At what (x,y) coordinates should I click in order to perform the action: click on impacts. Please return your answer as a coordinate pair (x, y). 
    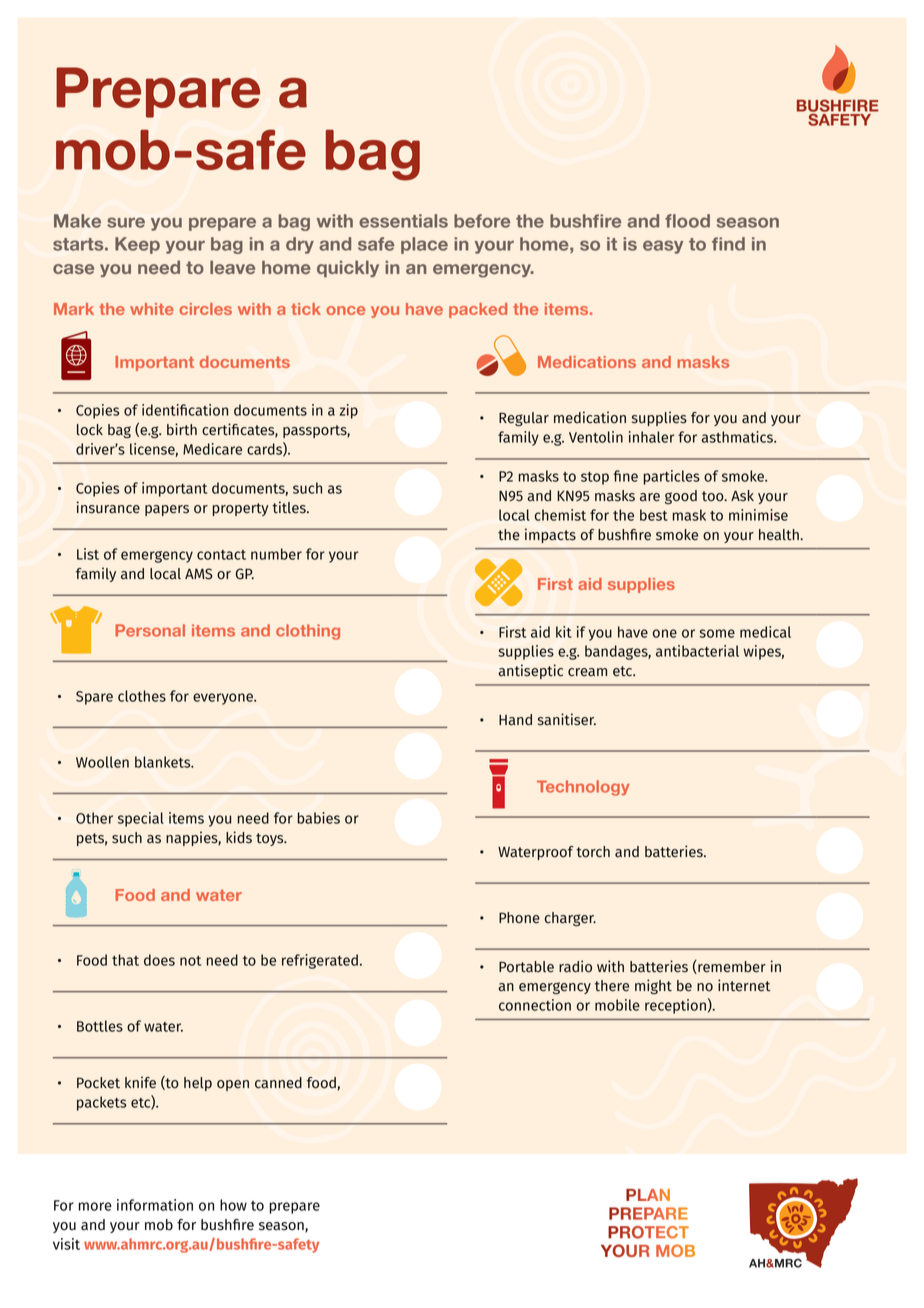
    Looking at the image, I should click on (550, 535).
